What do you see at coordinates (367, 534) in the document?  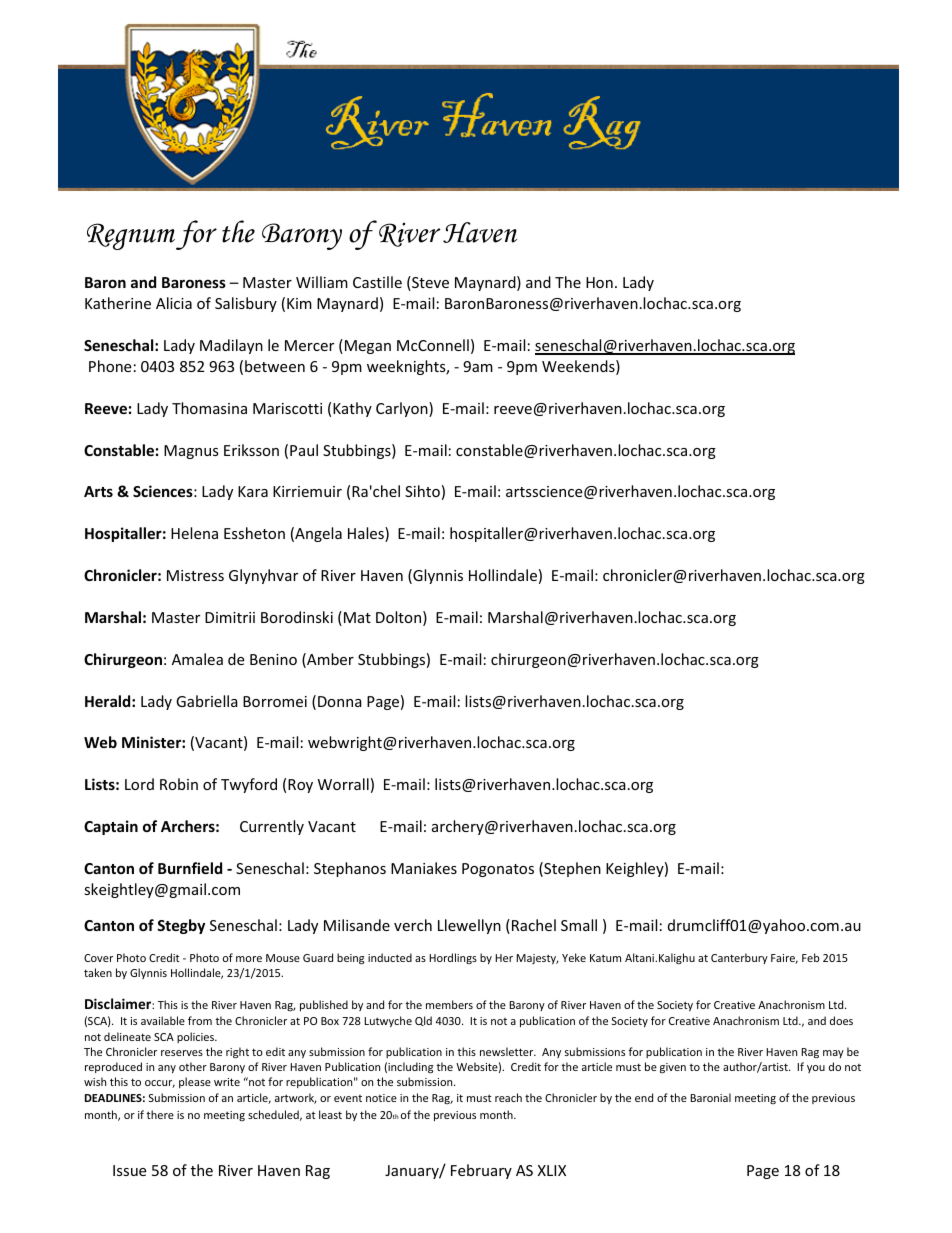 I see `Hales` at bounding box center [367, 534].
